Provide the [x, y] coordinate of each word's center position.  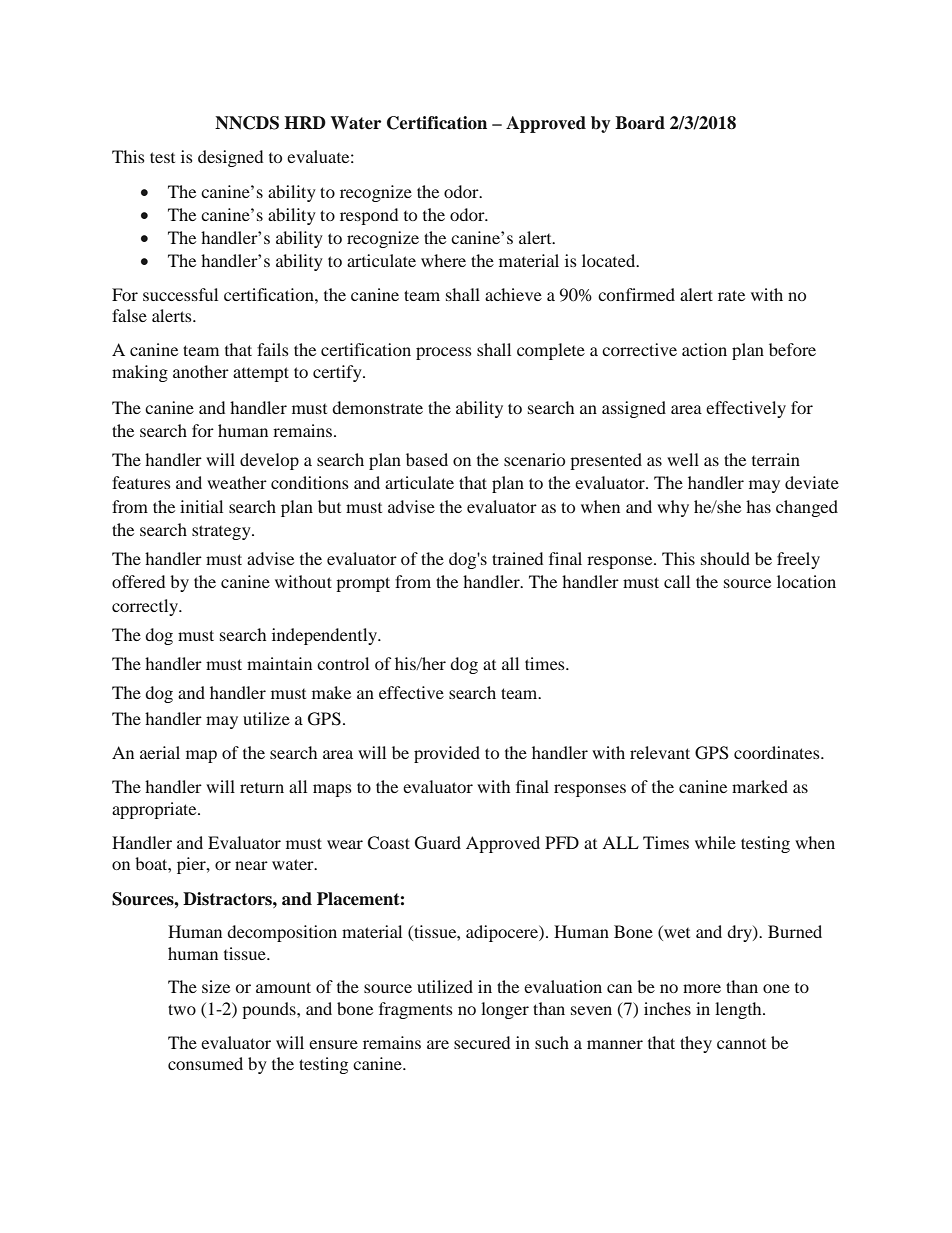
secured [482, 1042]
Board [640, 123]
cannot [741, 1044]
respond [369, 216]
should [725, 558]
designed [230, 158]
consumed [205, 1063]
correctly [146, 607]
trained [517, 558]
